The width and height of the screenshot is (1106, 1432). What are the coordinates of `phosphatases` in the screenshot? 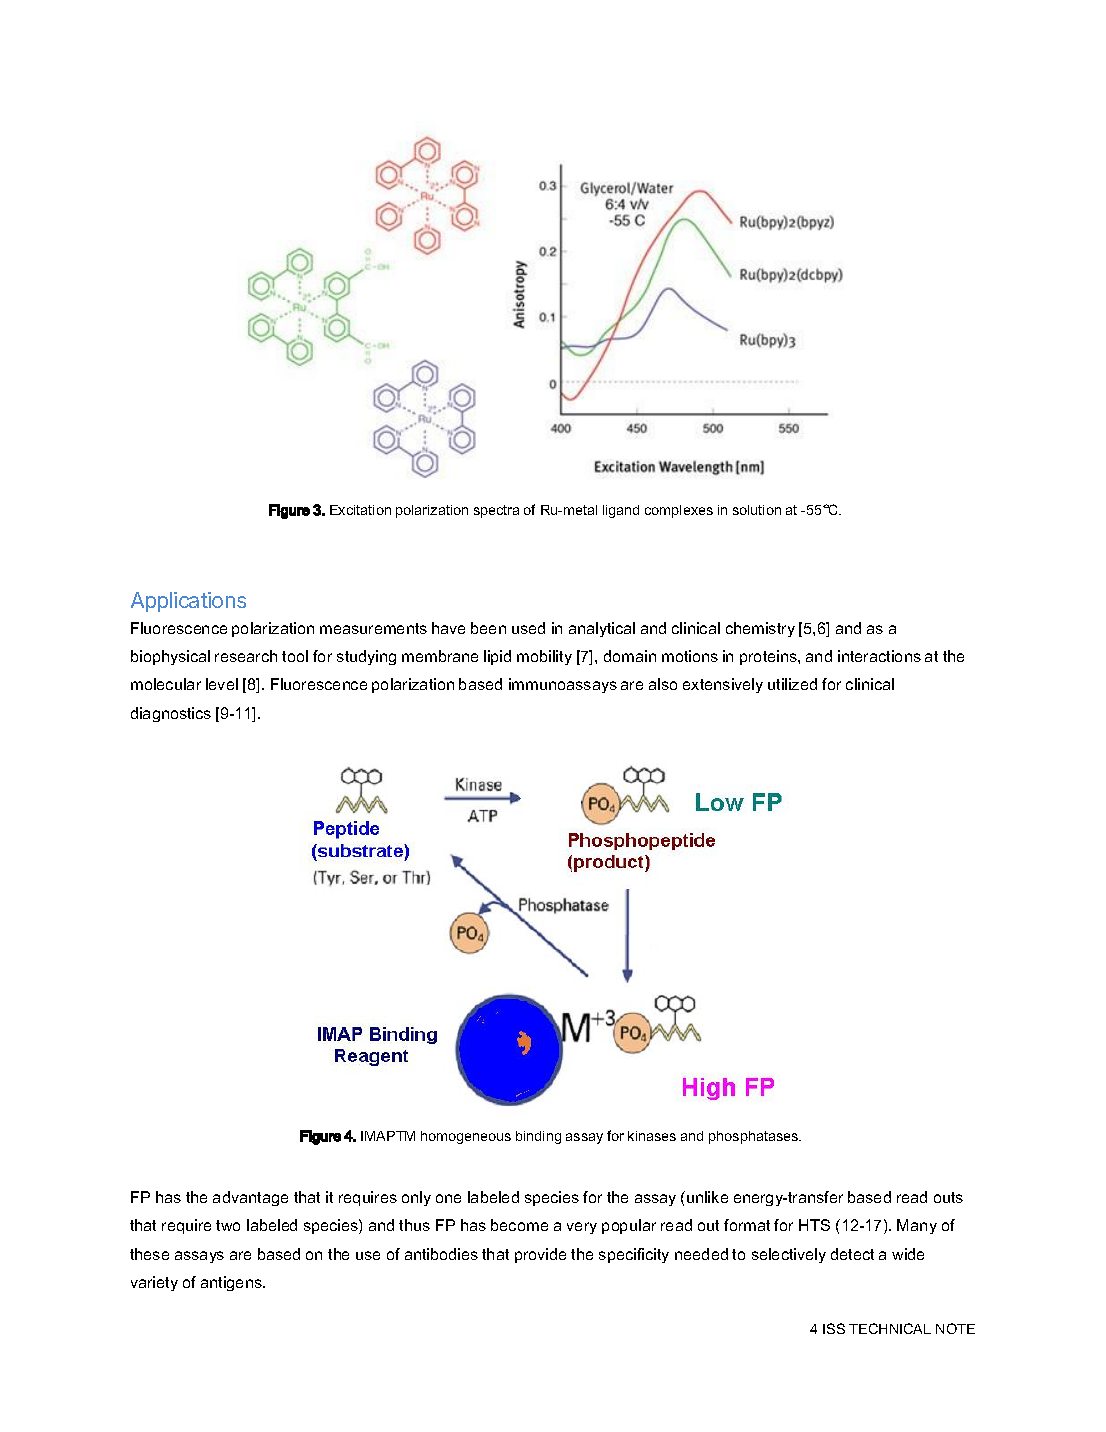 It's located at (755, 1137).
